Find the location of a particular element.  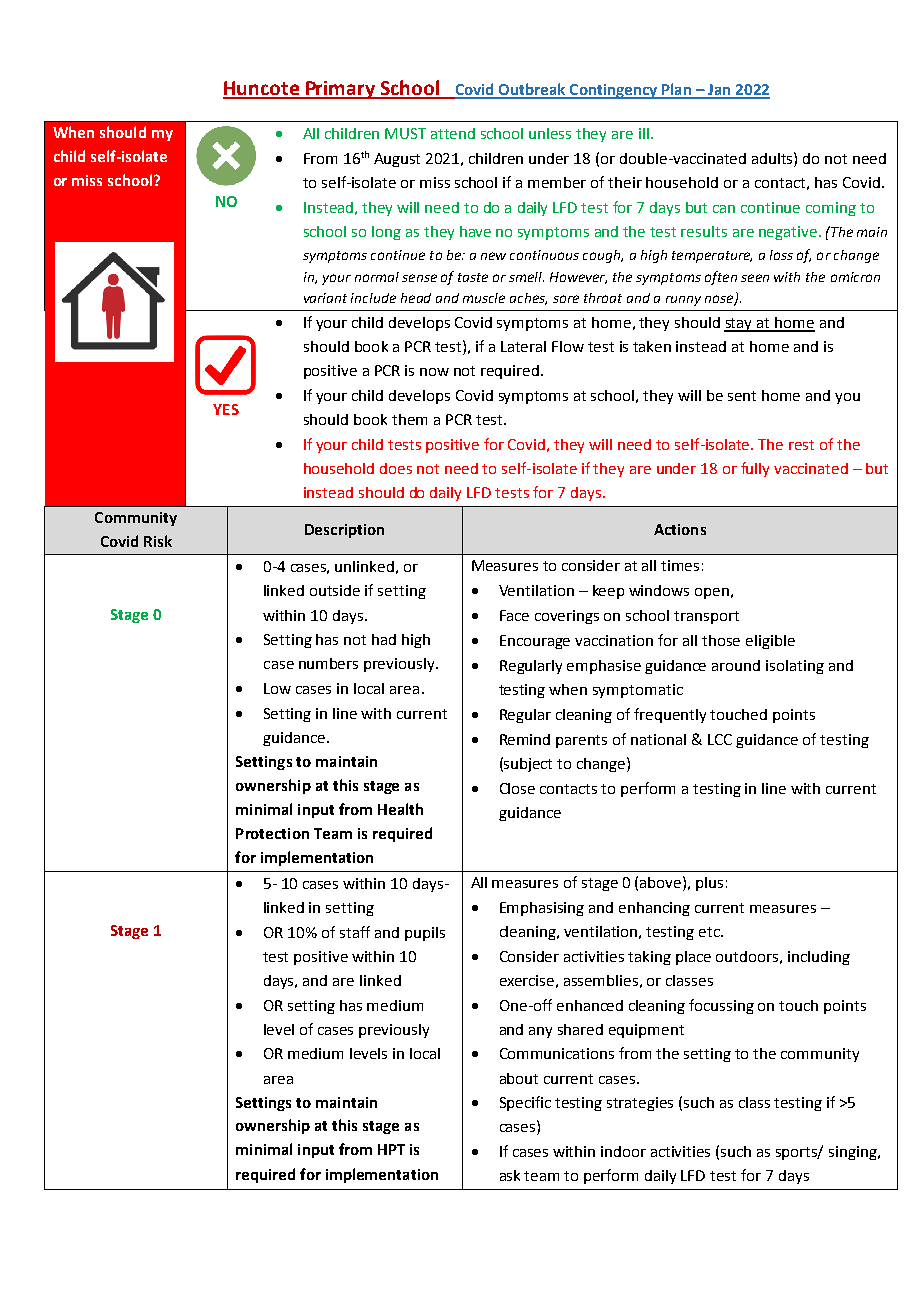

Protection is located at coordinates (272, 833).
